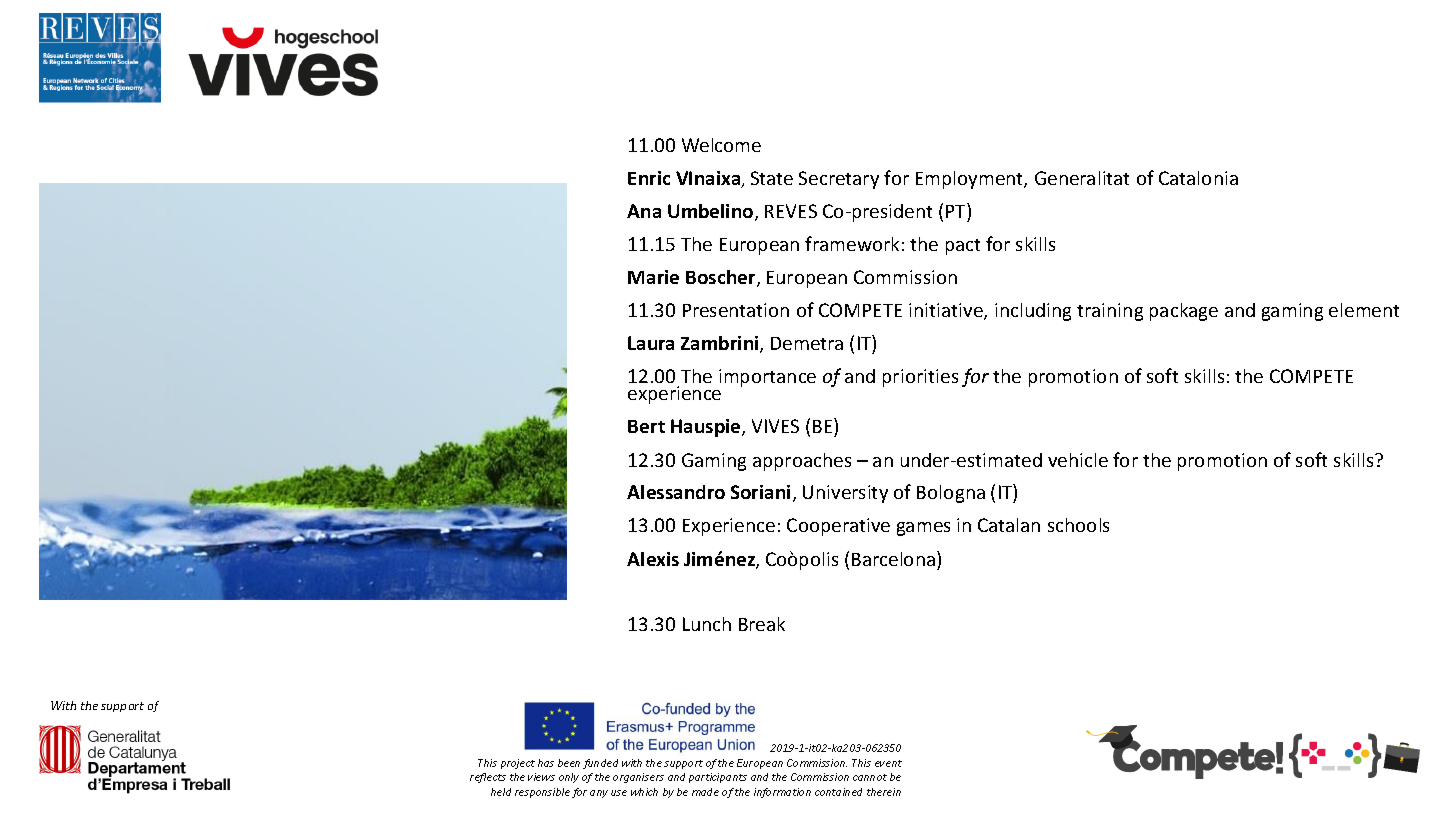 The width and height of the document is (1456, 819). I want to click on package, so click(1184, 312).
